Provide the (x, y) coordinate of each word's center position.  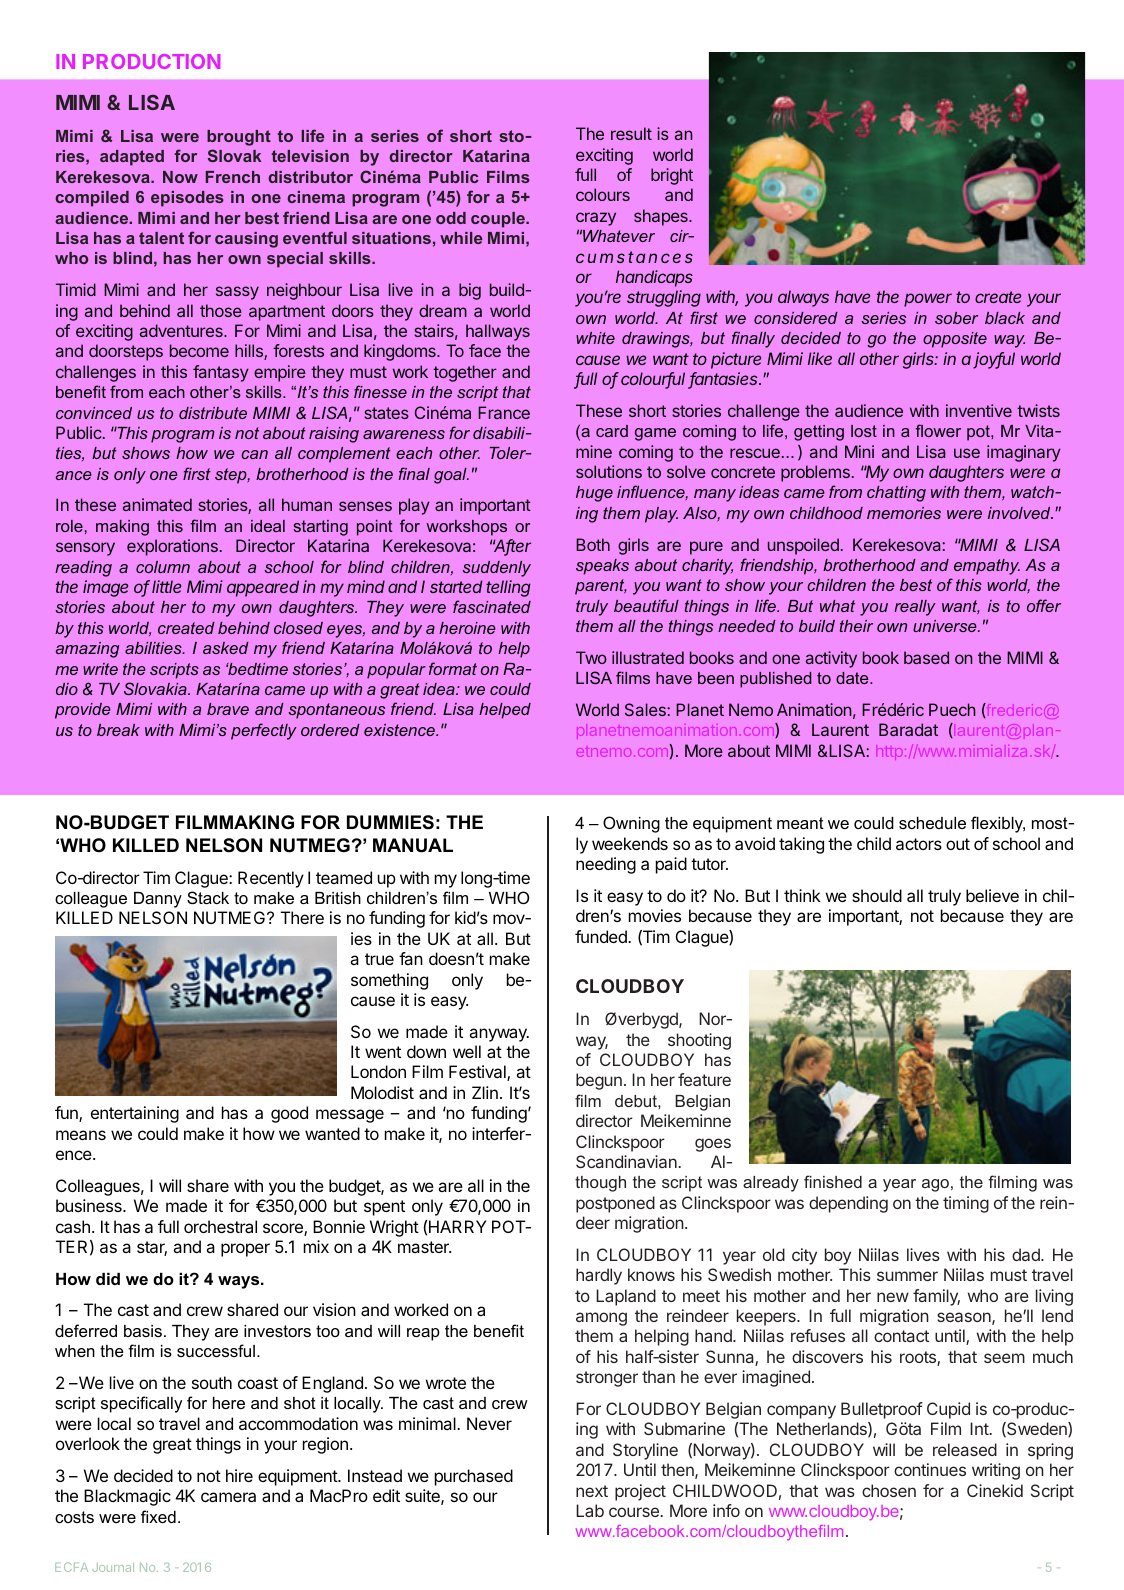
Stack (208, 897)
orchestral (220, 1226)
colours (603, 194)
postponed (615, 1204)
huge (594, 494)
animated (157, 504)
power (928, 300)
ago (935, 1185)
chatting (896, 494)
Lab (590, 1510)
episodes (187, 199)
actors (919, 844)
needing (606, 865)
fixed (158, 1516)
